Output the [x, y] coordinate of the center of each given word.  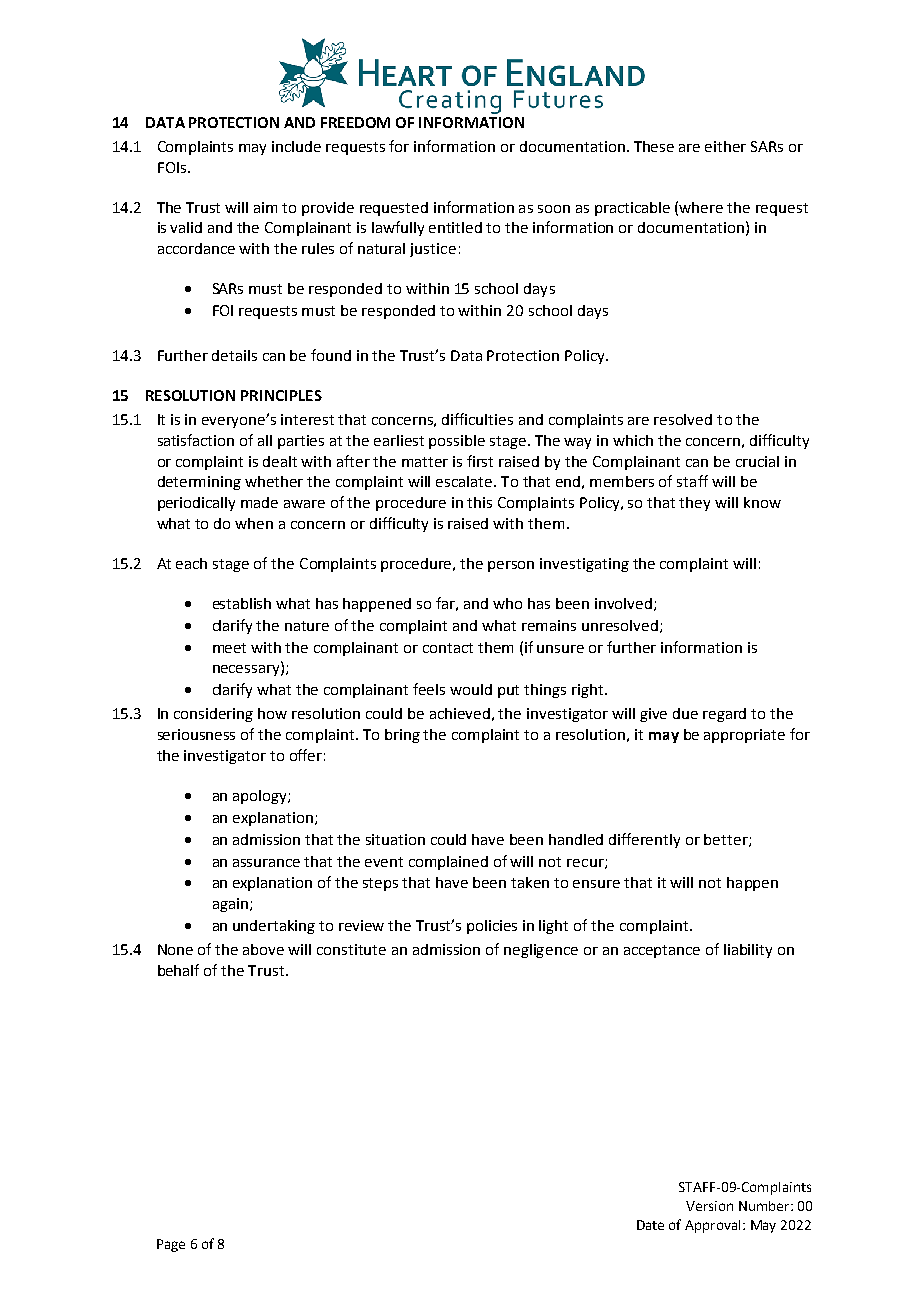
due [685, 713]
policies [492, 927]
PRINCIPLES [281, 395]
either [725, 146]
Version [709, 1206]
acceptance [662, 951]
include [296, 146]
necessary [247, 670]
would [471, 689]
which [633, 440]
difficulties [477, 419]
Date [650, 1225]
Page [171, 1245]
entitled [455, 227]
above [263, 949]
